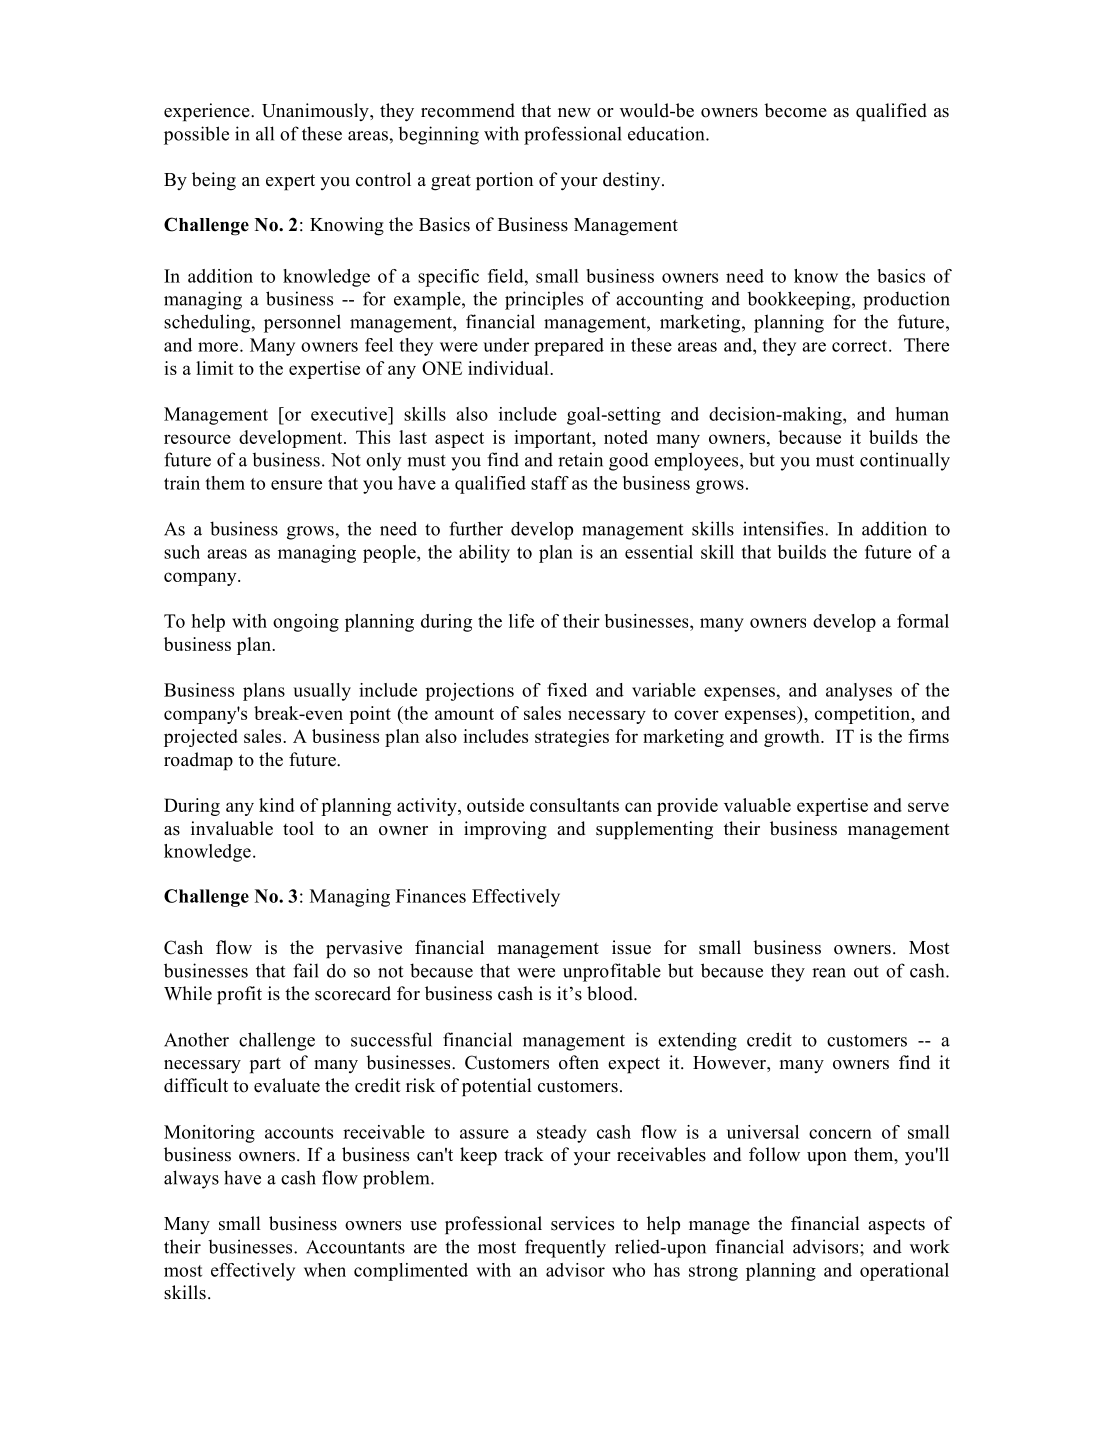  What do you see at coordinates (611, 993) in the image?
I see `blood` at bounding box center [611, 993].
